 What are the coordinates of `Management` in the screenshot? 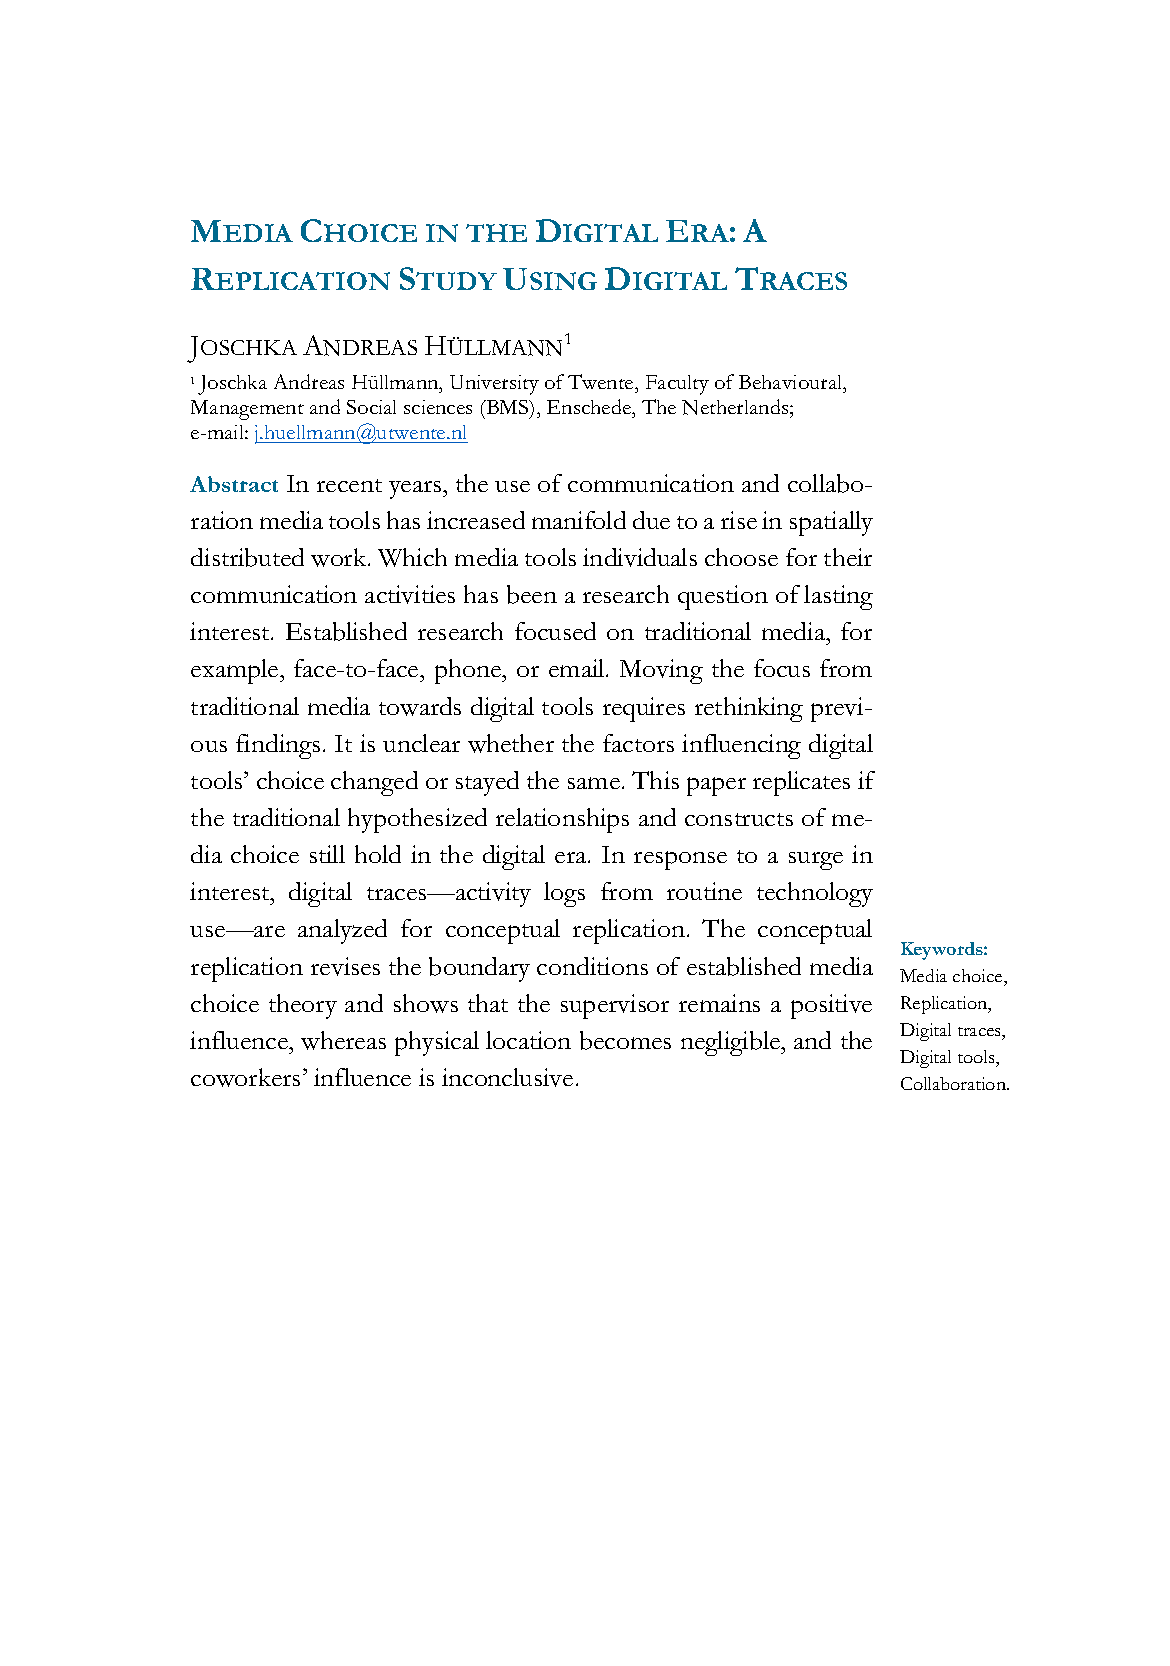 It's located at (247, 410).
